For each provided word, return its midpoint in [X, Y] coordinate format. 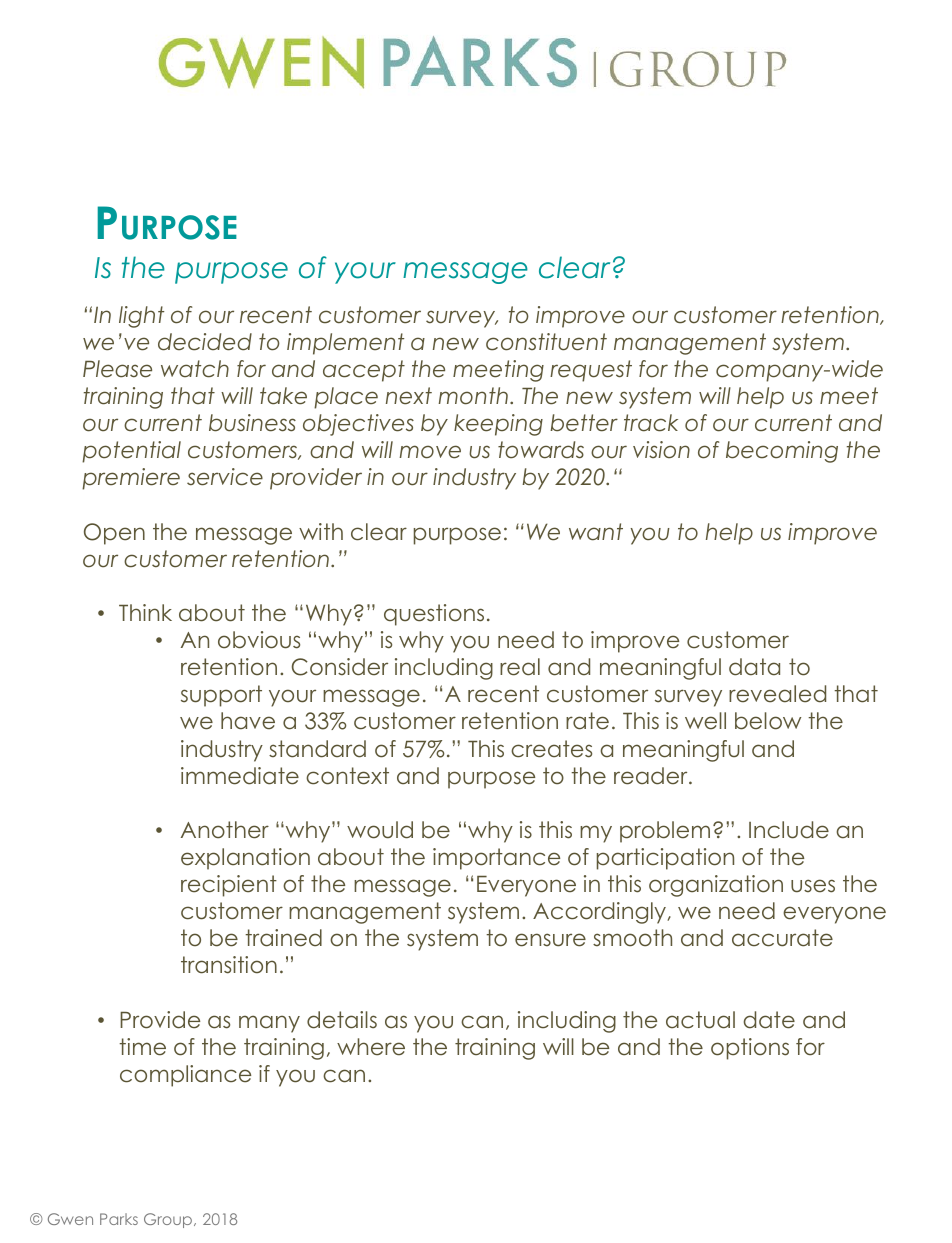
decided [205, 342]
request [591, 371]
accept [364, 371]
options [750, 1049]
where [371, 1047]
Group [169, 1220]
